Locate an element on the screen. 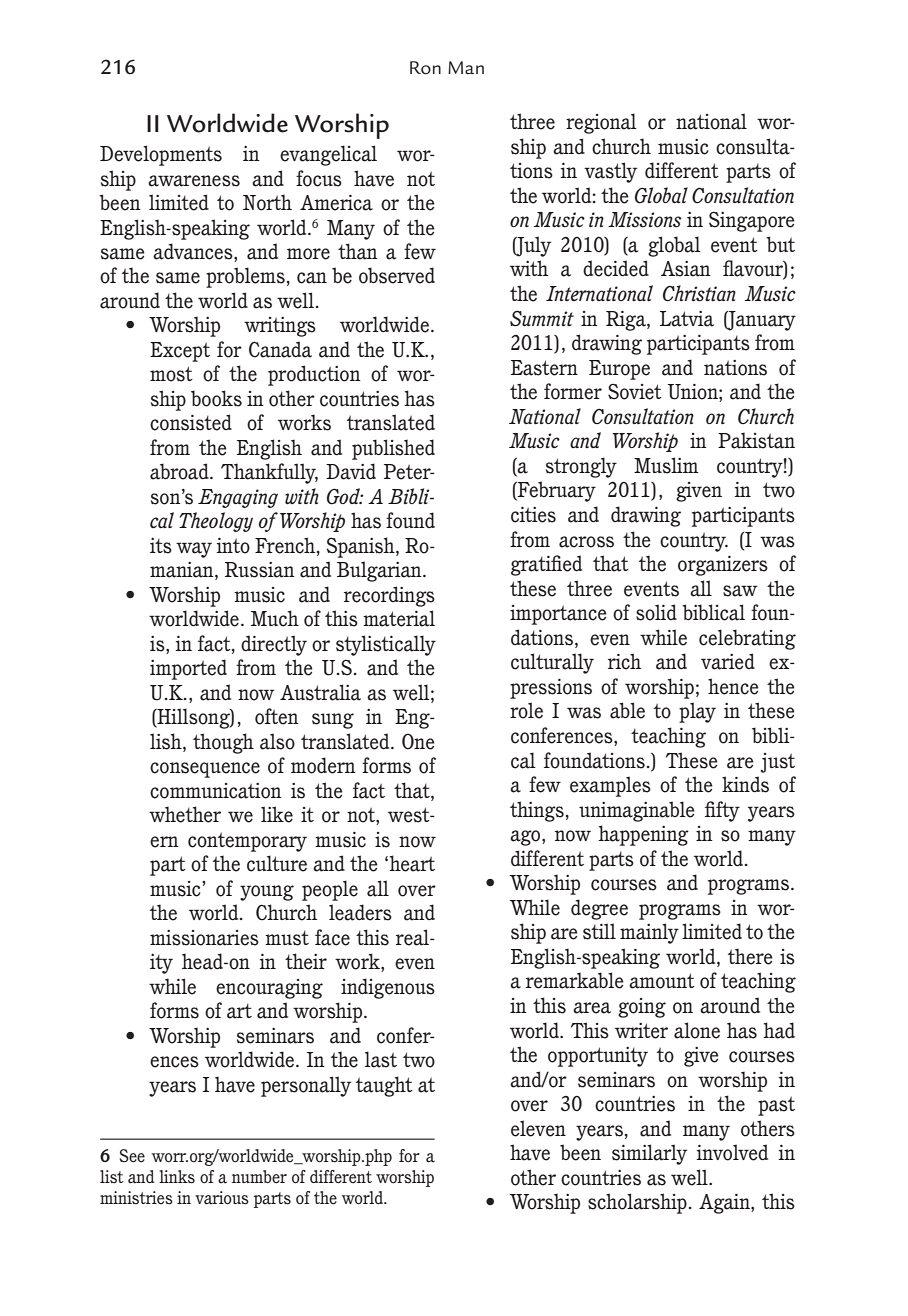  fifty is located at coordinates (722, 811).
